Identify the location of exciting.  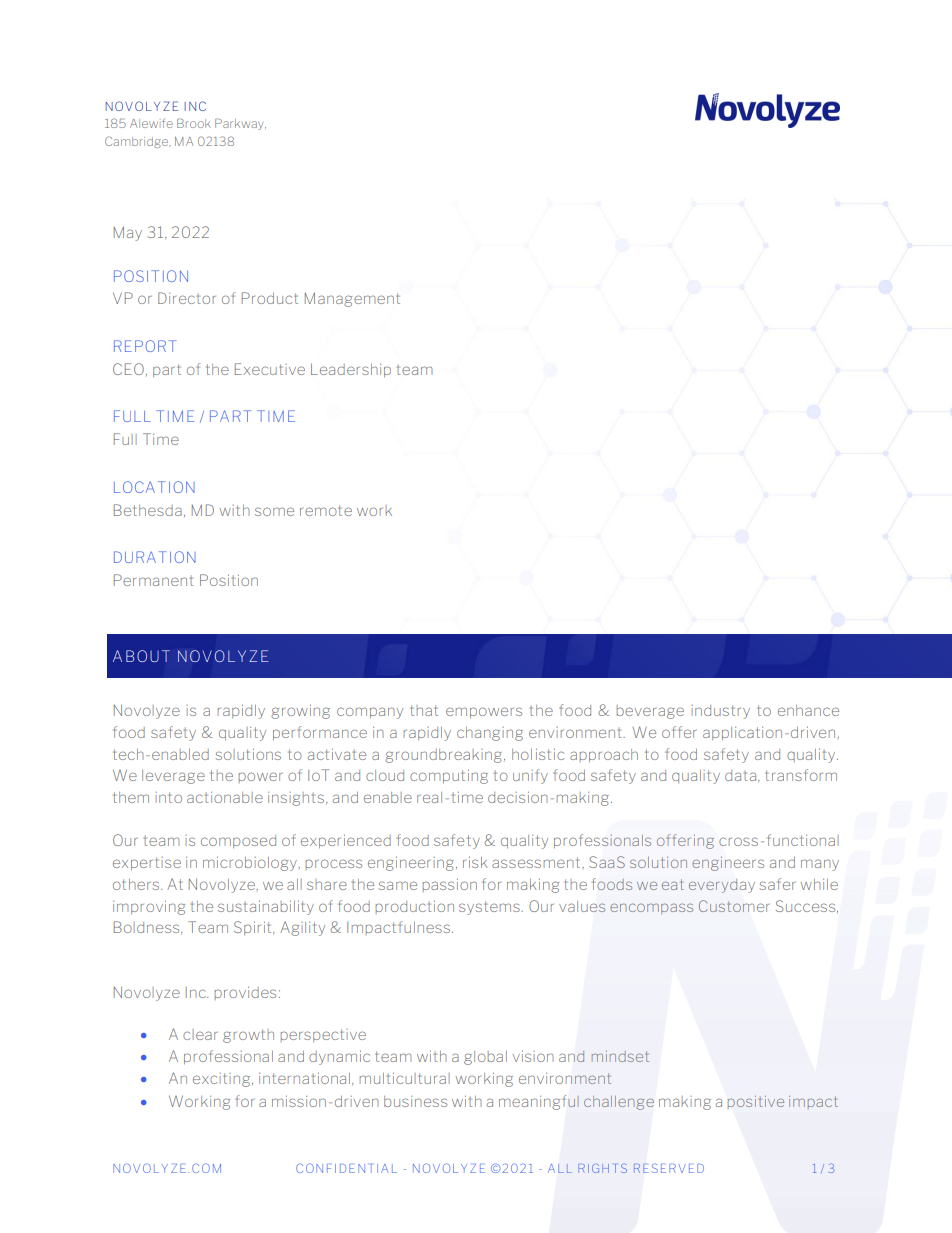
(223, 1080).
